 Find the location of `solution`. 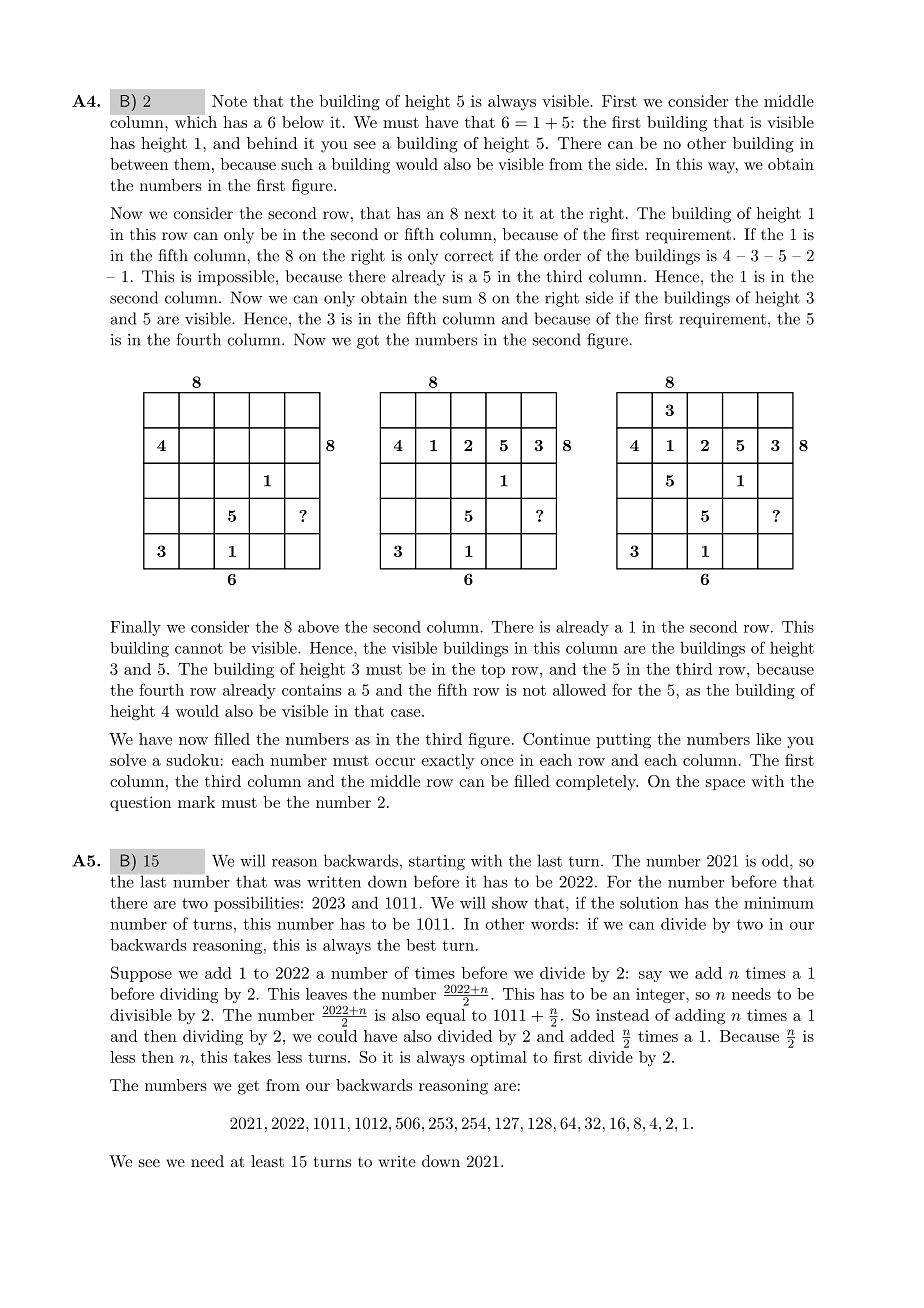

solution is located at coordinates (649, 902).
